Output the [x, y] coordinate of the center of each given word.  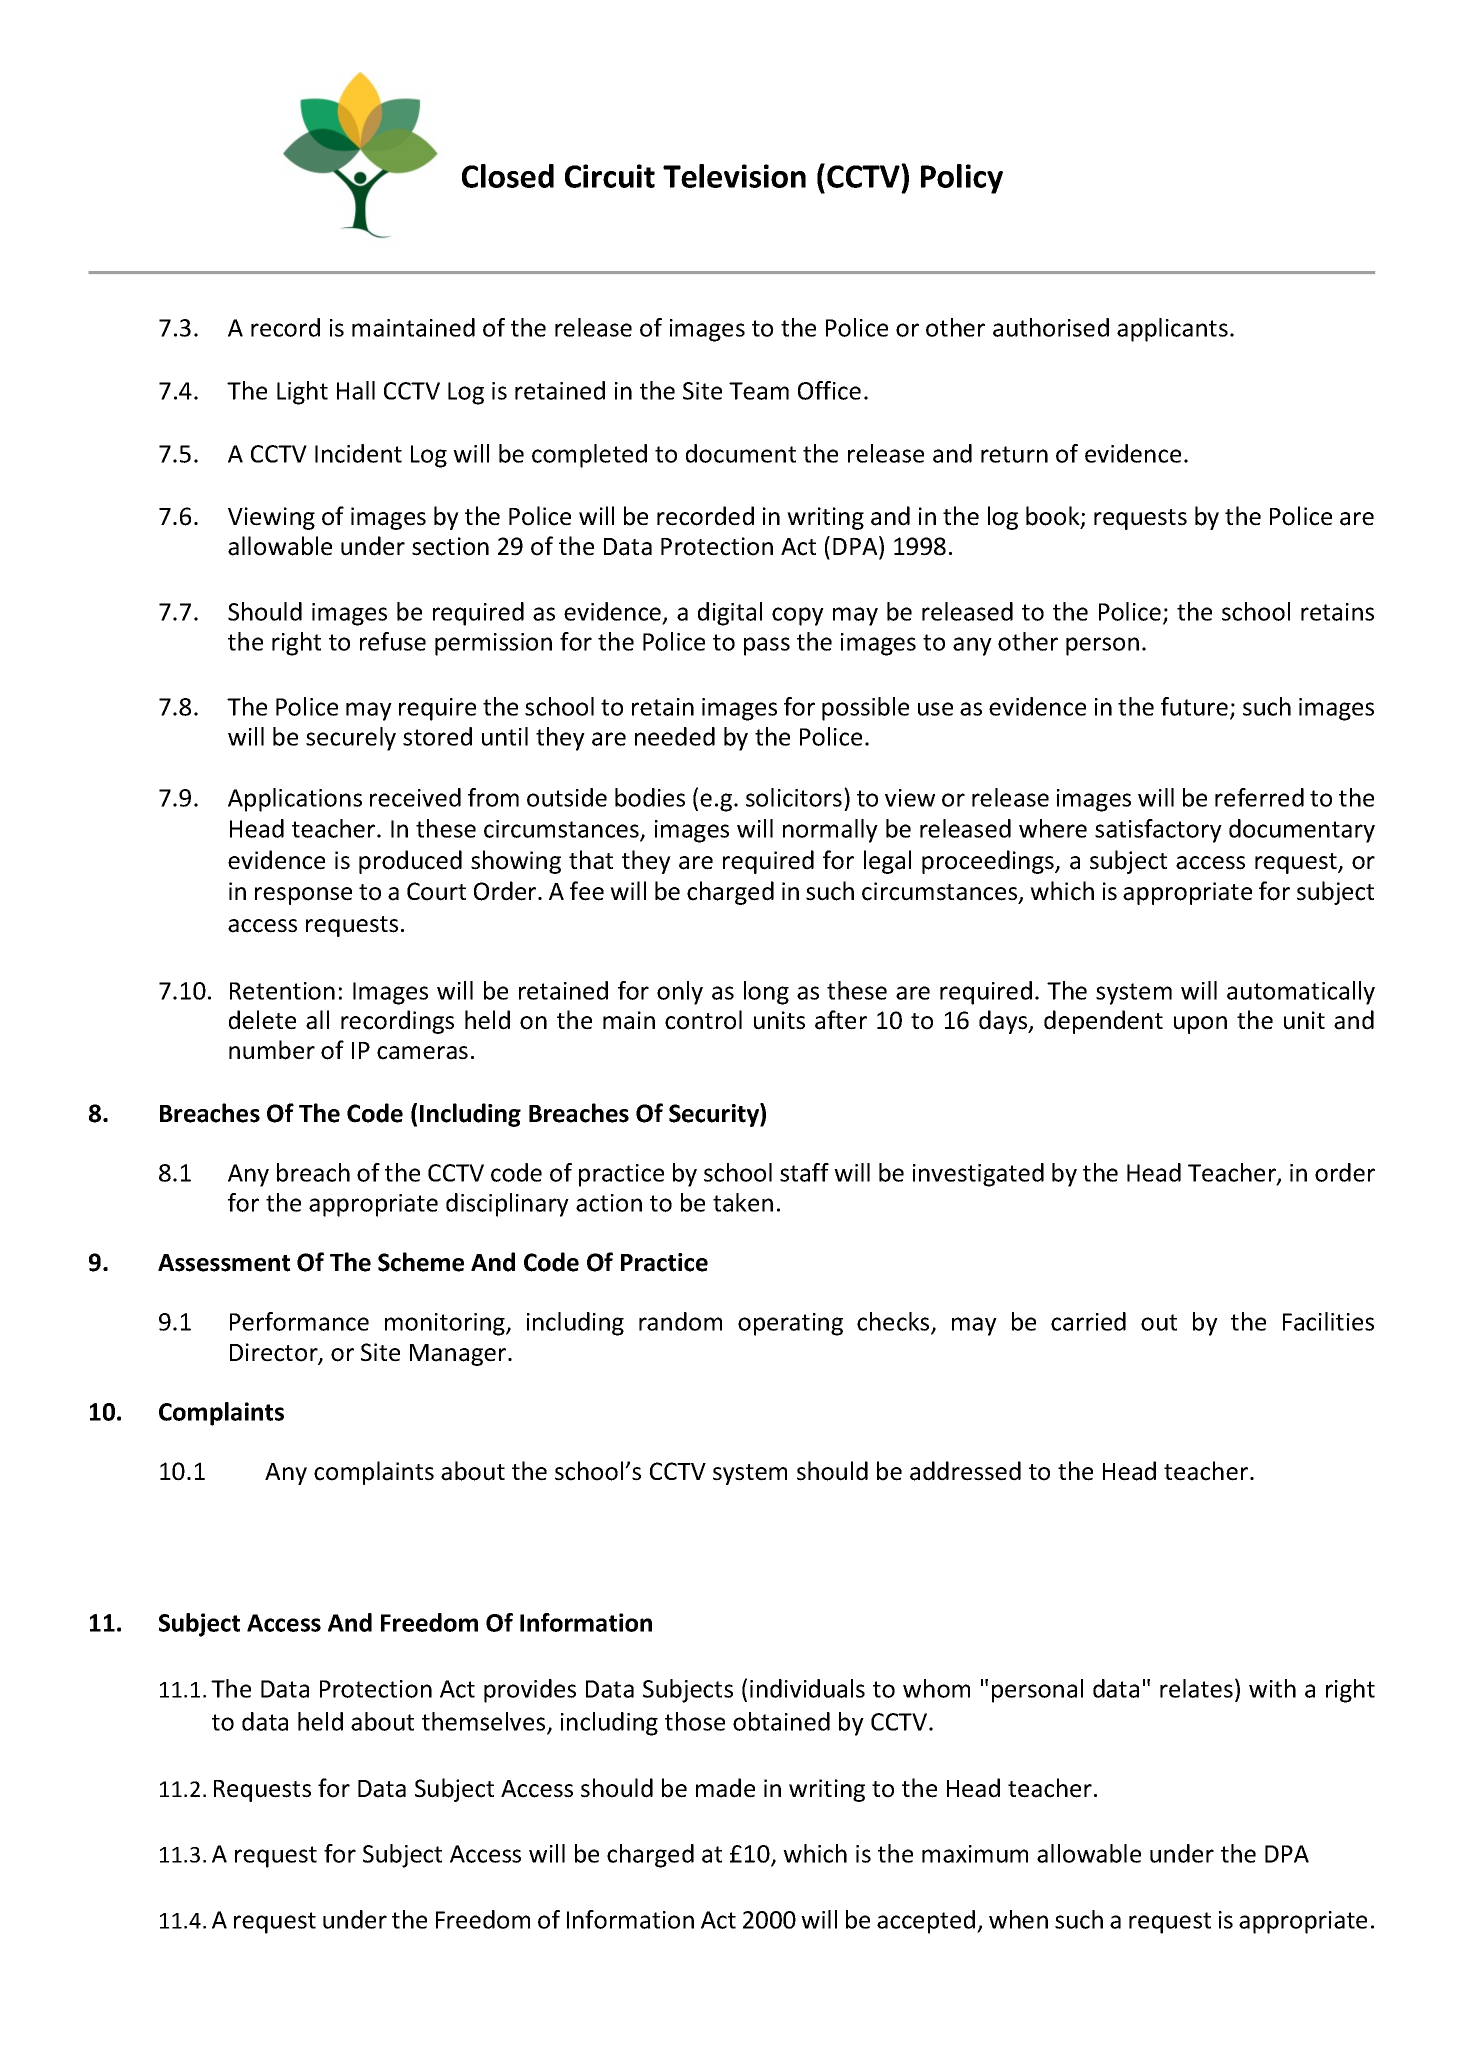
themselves [485, 1723]
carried [1088, 1321]
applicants [1172, 330]
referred [1259, 797]
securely [351, 739]
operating [790, 1324]
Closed [508, 176]
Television [734, 176]
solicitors [794, 797]
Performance [299, 1321]
